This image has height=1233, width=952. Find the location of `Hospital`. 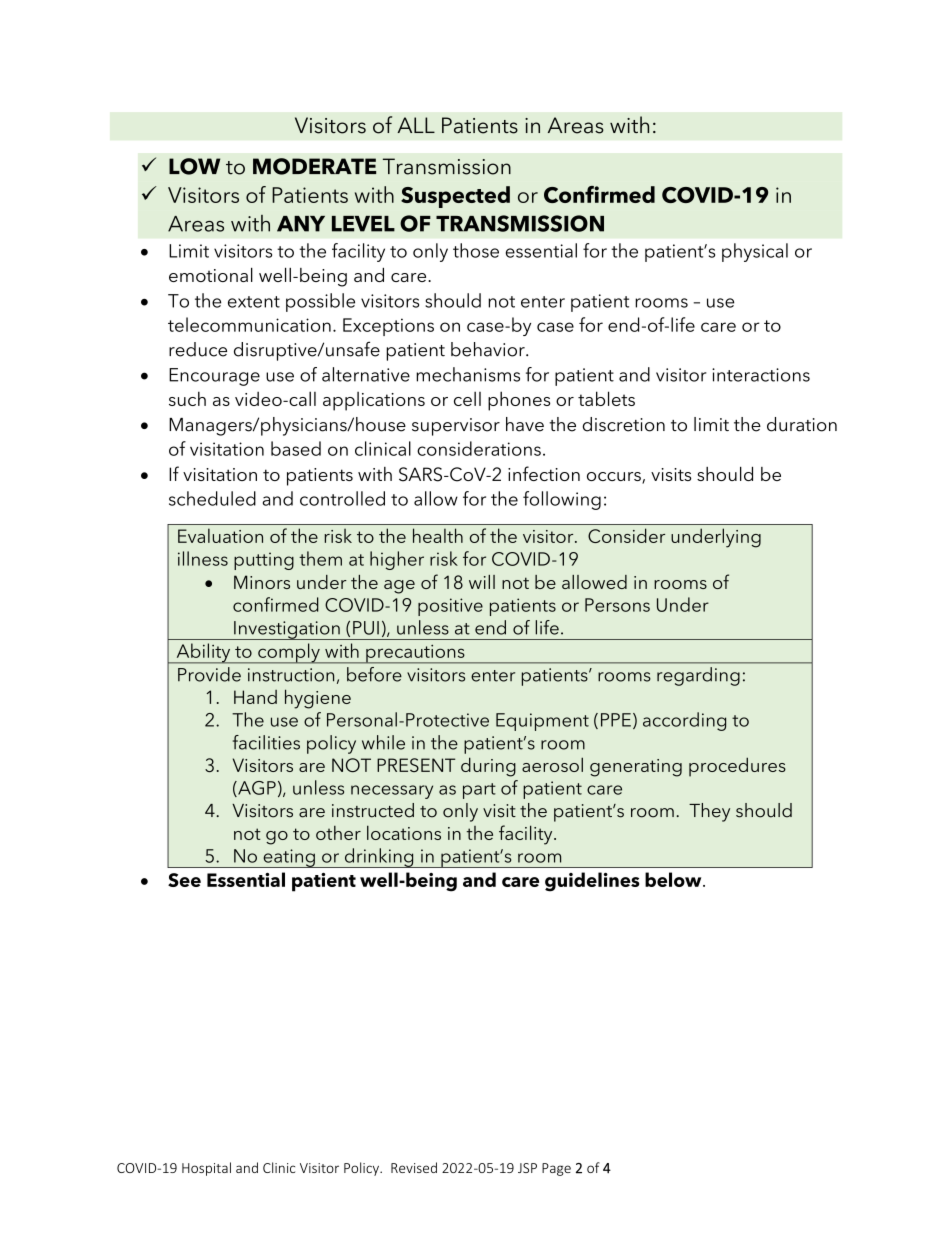

Hospital is located at coordinates (206, 1169).
